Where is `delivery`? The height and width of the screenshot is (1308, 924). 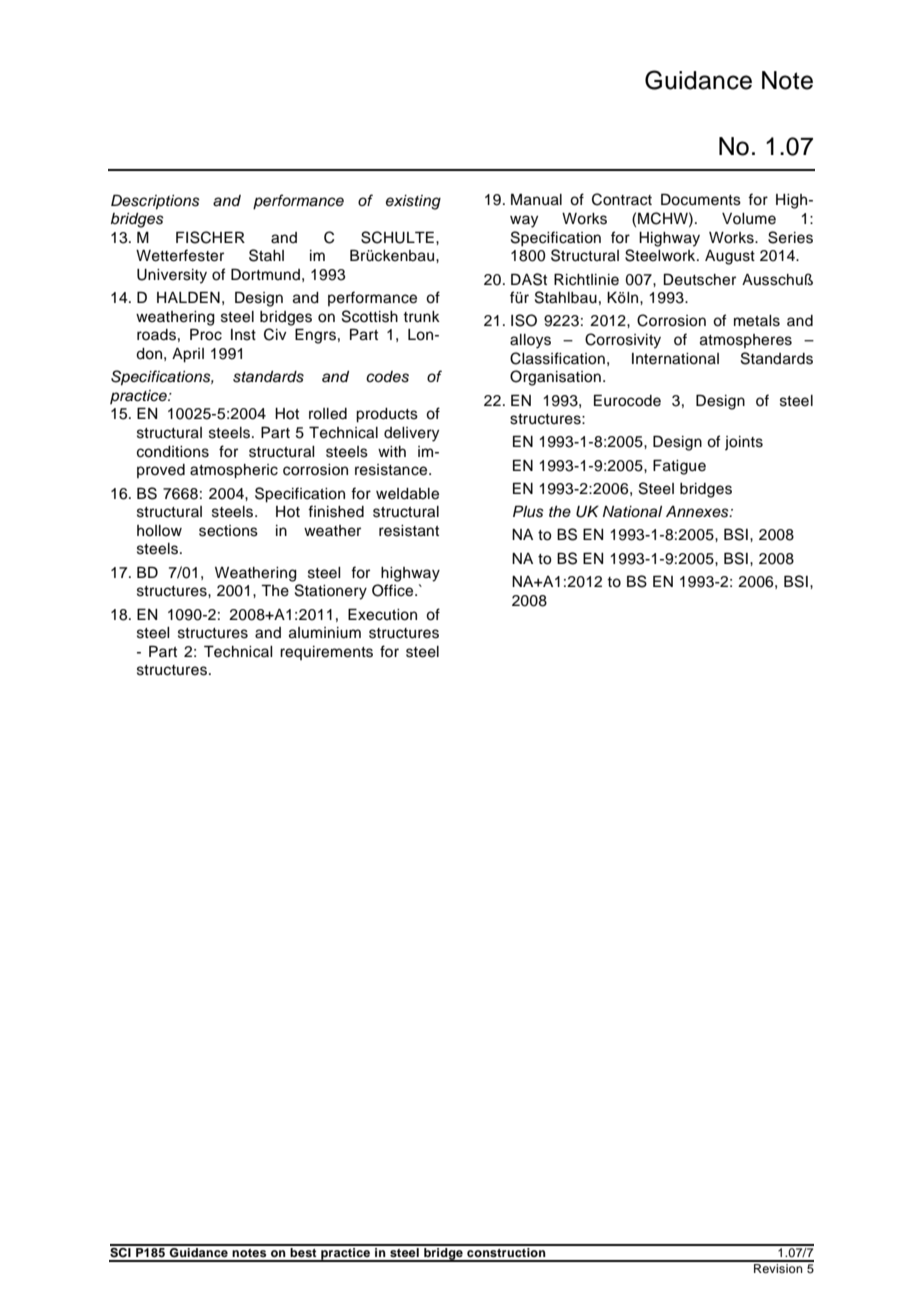 delivery is located at coordinates (411, 434).
